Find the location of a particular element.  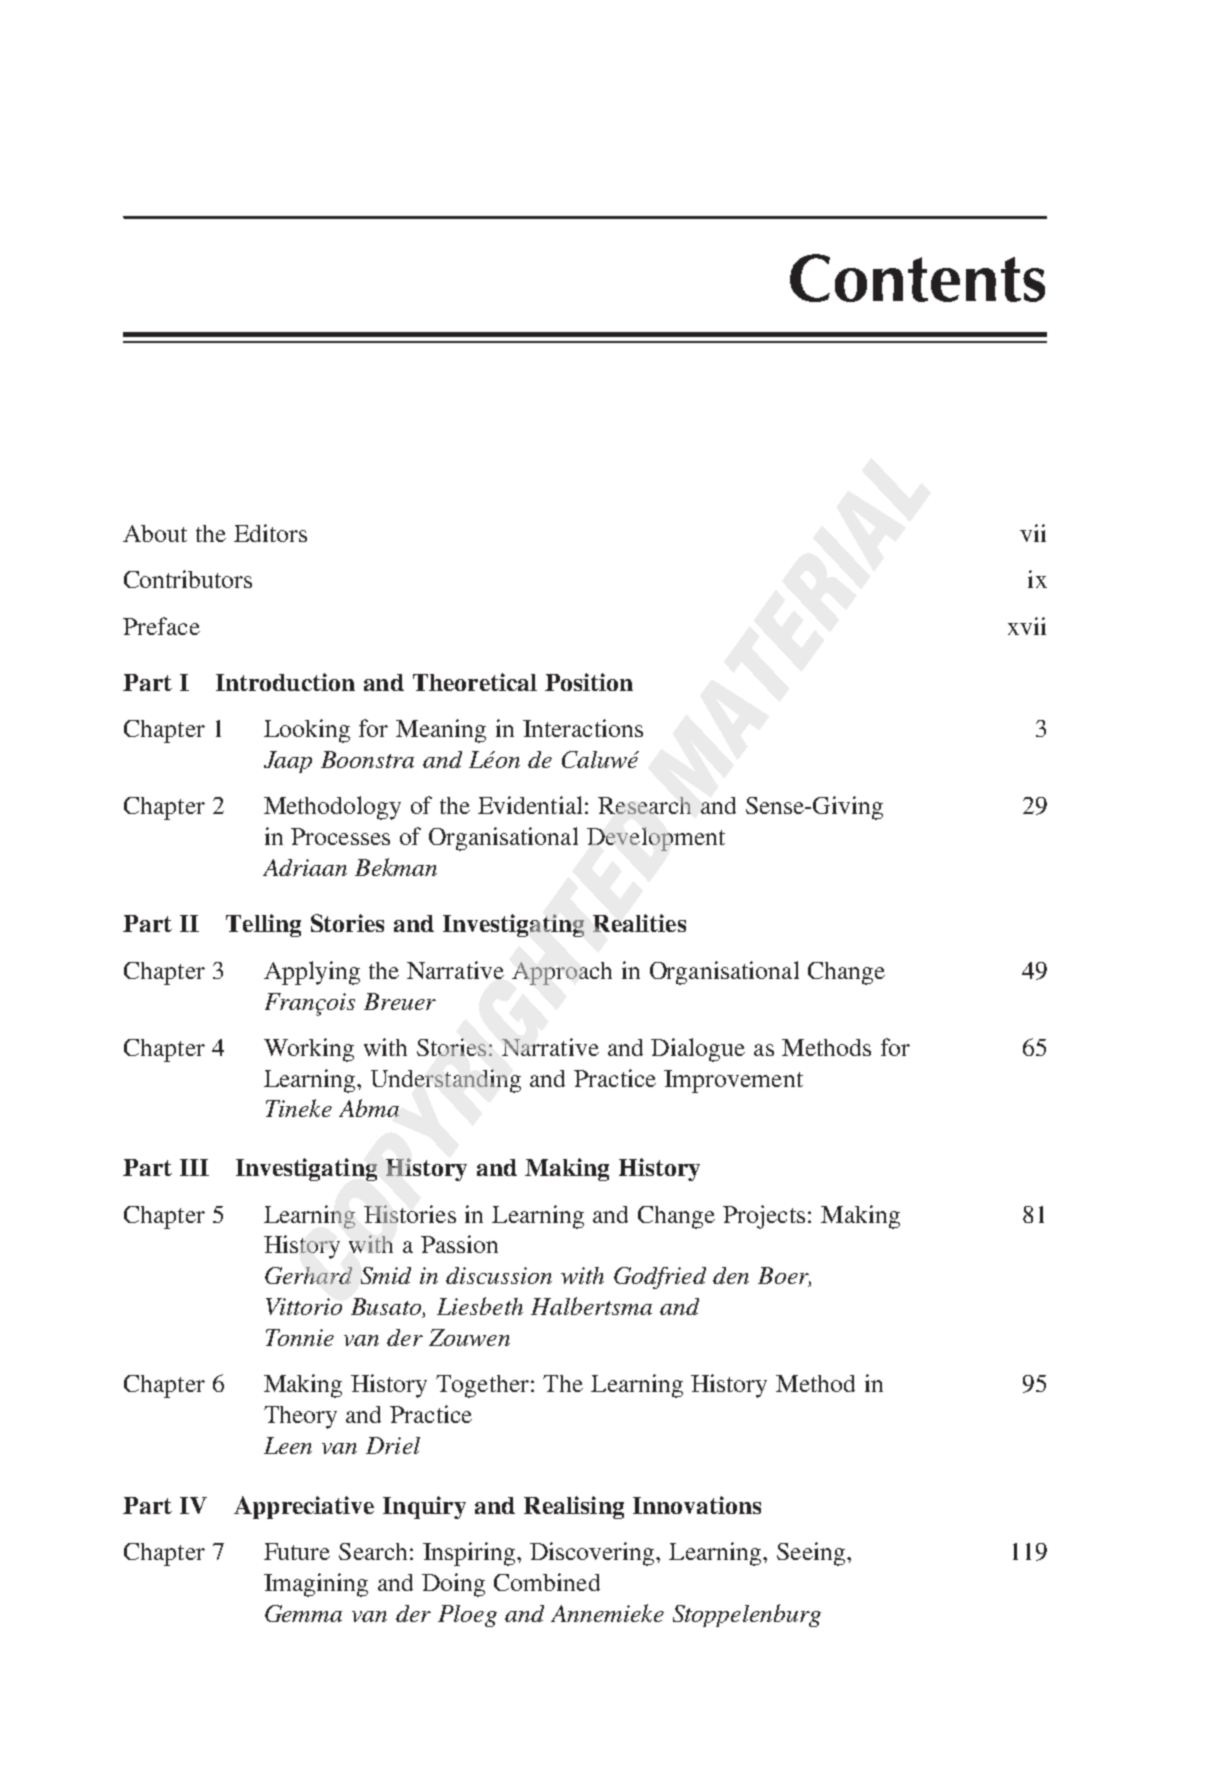

Position is located at coordinates (589, 682).
